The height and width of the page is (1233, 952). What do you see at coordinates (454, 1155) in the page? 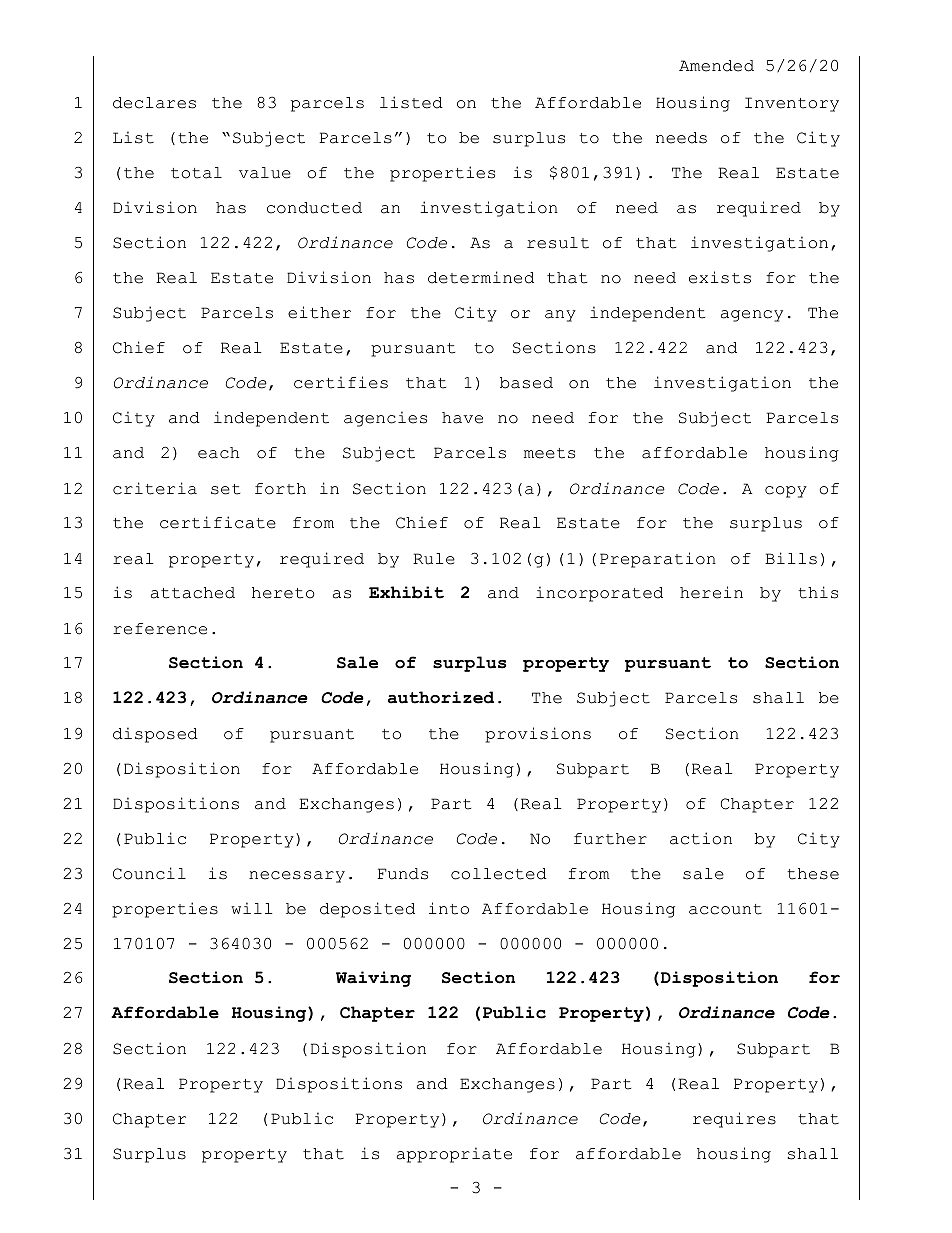
I see `appropriate` at bounding box center [454, 1155].
